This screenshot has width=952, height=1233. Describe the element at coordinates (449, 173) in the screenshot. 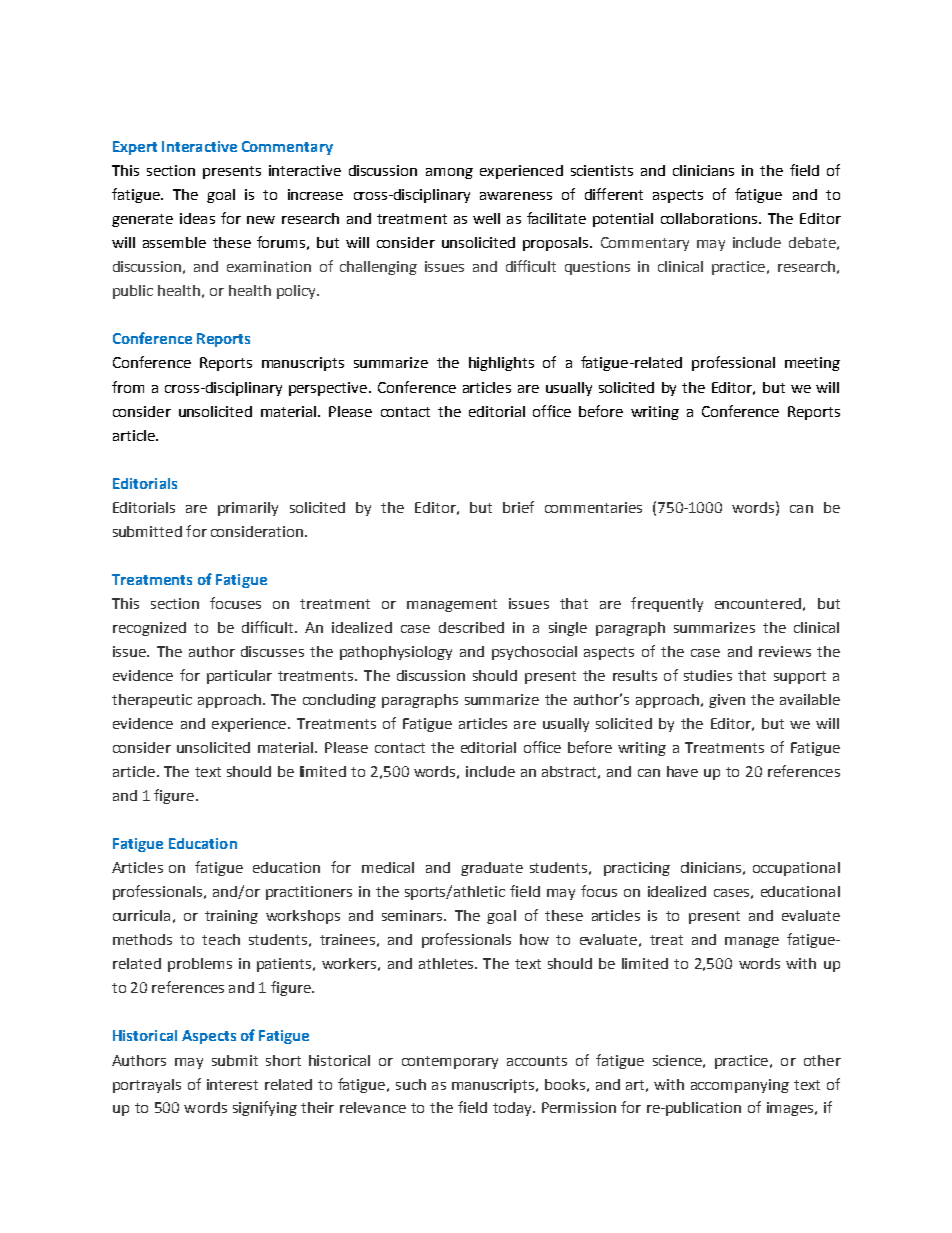

I see `among` at that location.
